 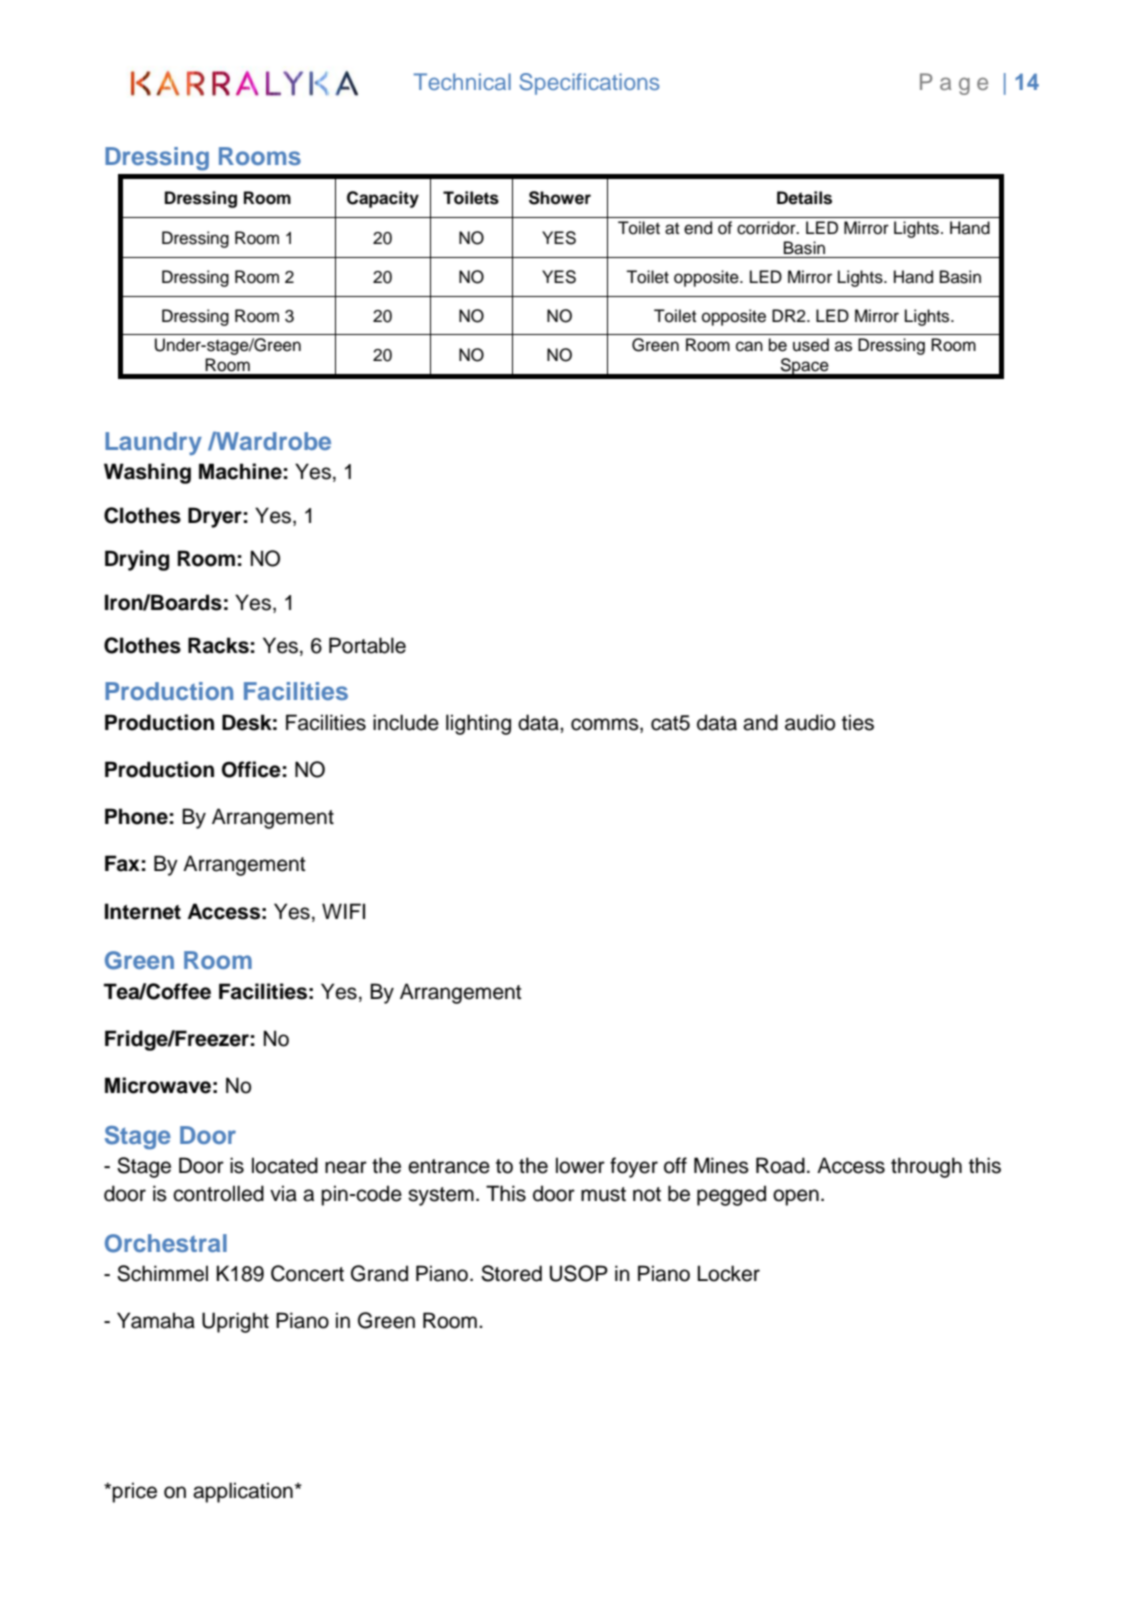 What do you see at coordinates (218, 645) in the document?
I see `Racks` at bounding box center [218, 645].
